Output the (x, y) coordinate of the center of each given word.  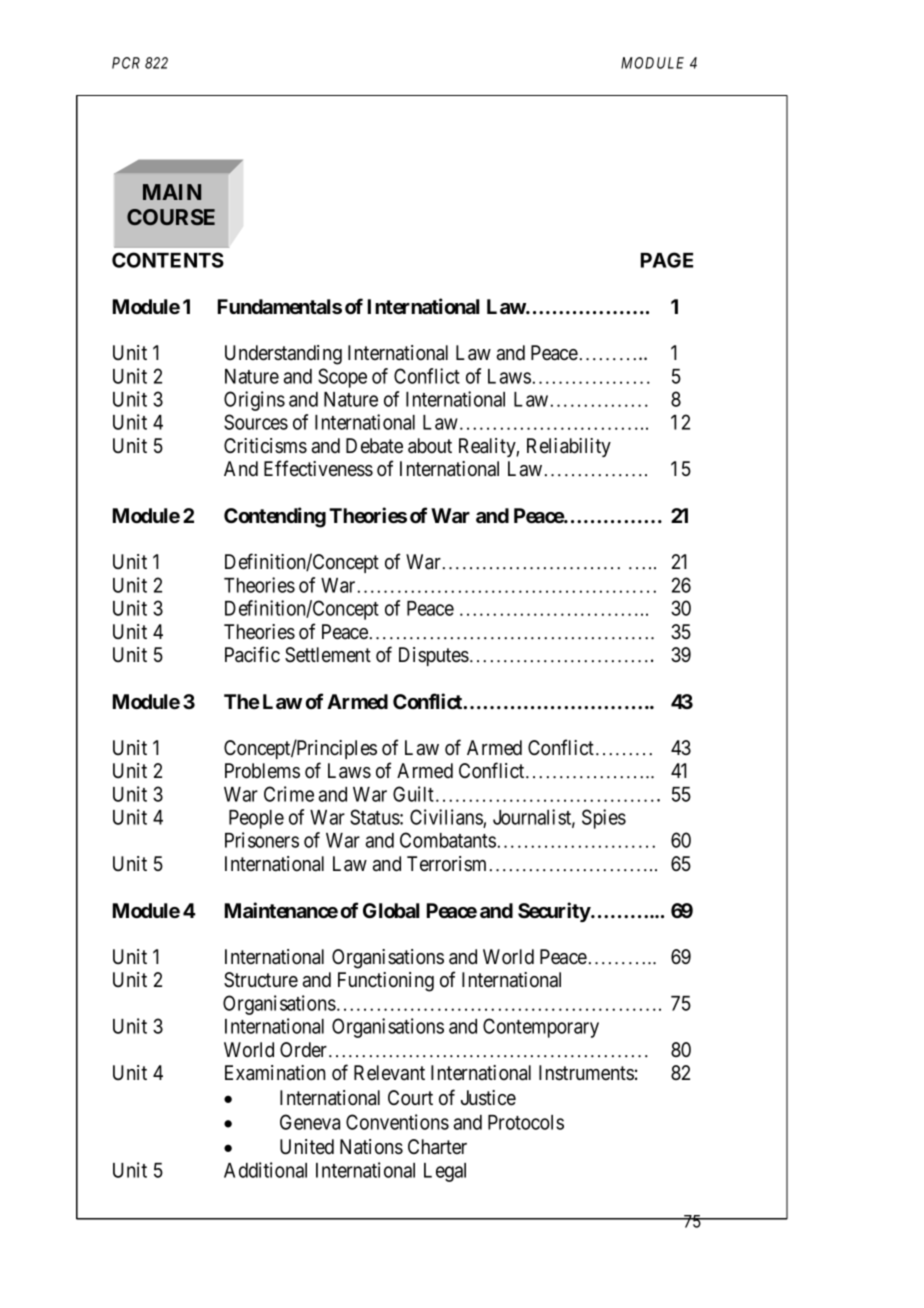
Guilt (415, 794)
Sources (256, 422)
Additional (265, 1170)
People (256, 819)
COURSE (171, 217)
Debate (374, 446)
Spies (604, 819)
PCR (126, 63)
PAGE (667, 260)
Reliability (569, 447)
